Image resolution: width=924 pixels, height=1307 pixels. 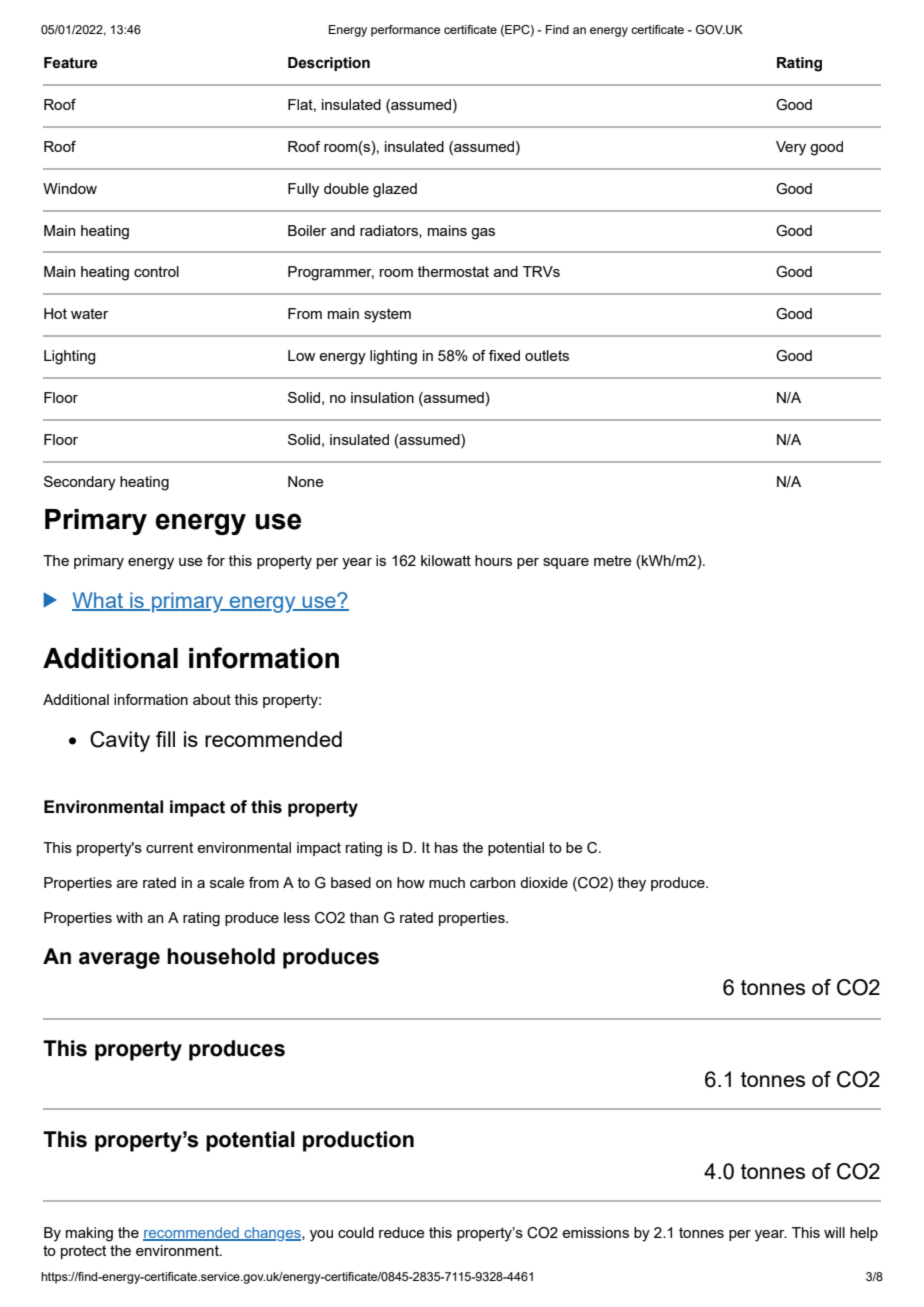 I want to click on will, so click(x=834, y=1232).
